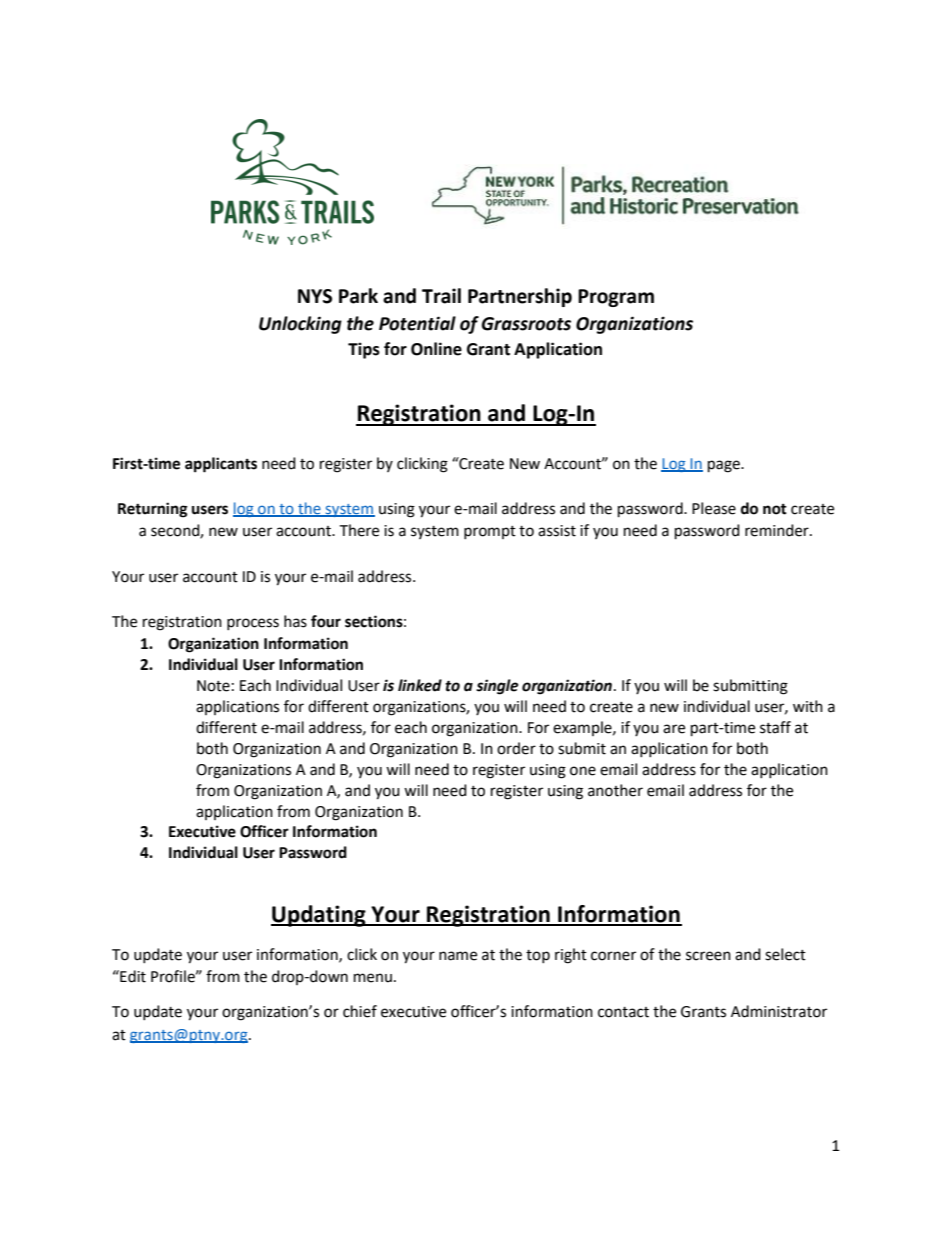  Describe the element at coordinates (458, 956) in the page. I see `name` at that location.
